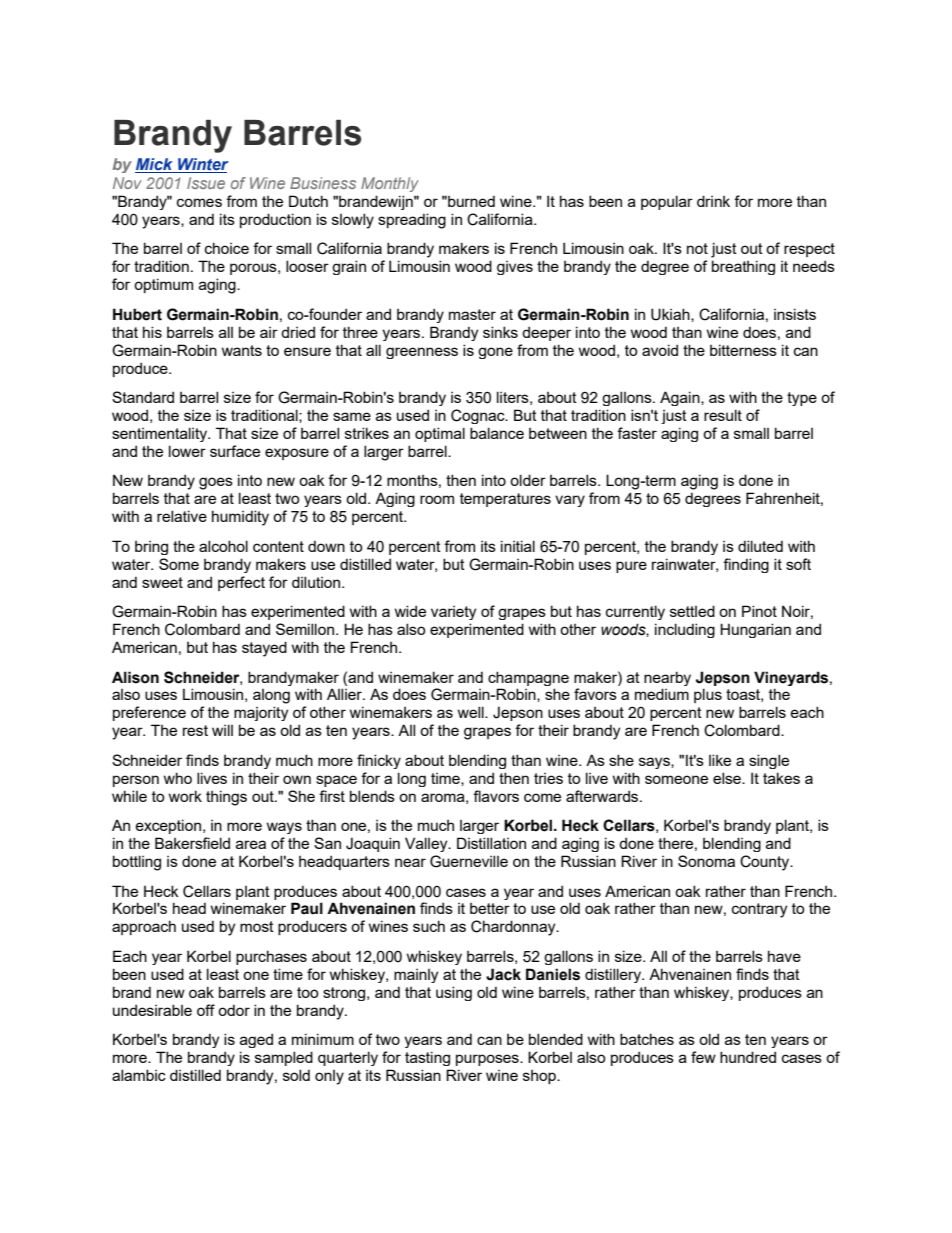 The height and width of the image is (1233, 952). Describe the element at coordinates (755, 630) in the image. I see `Hungarian` at that location.
